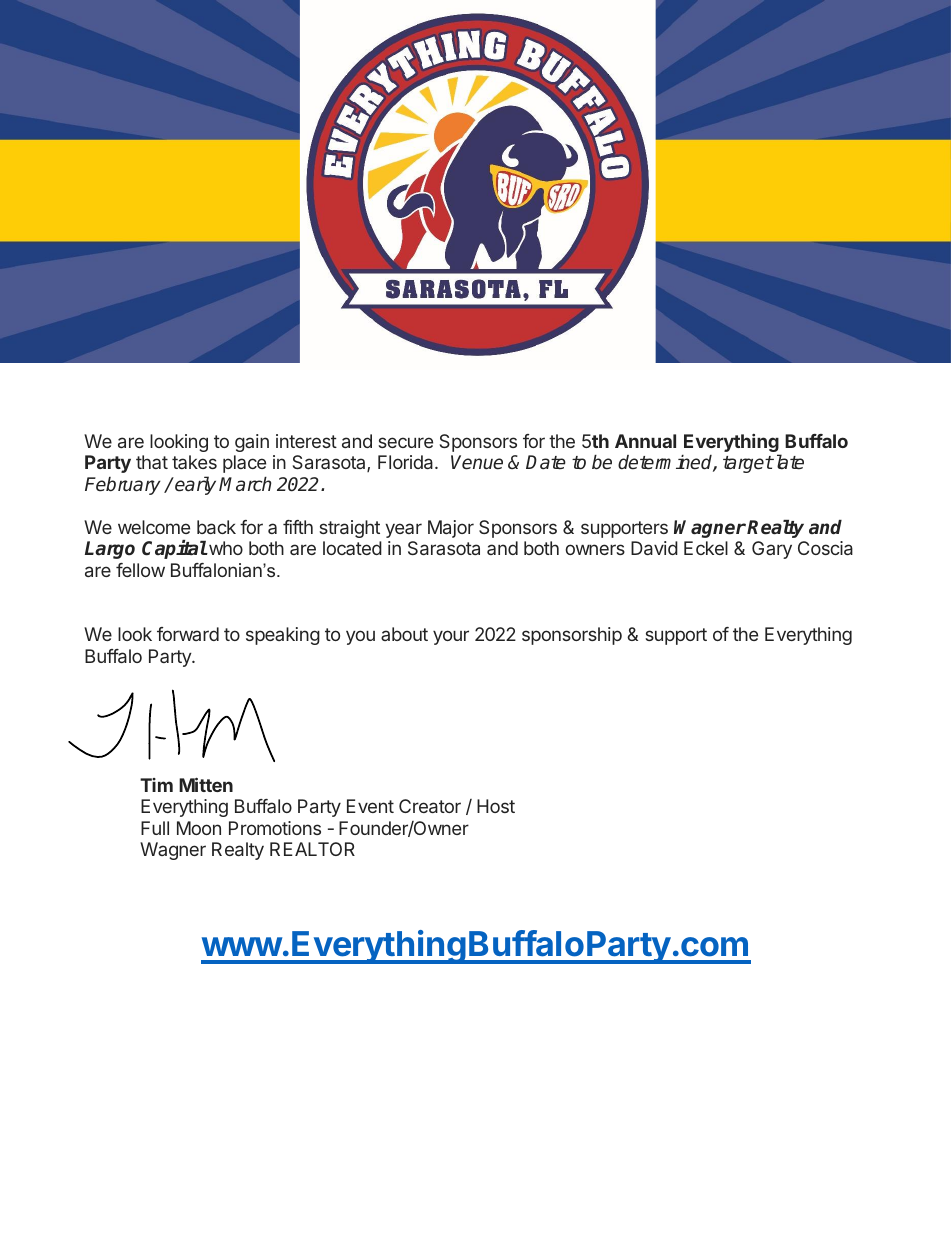 The width and height of the screenshot is (952, 1233). Describe the element at coordinates (496, 806) in the screenshot. I see `Host` at that location.
